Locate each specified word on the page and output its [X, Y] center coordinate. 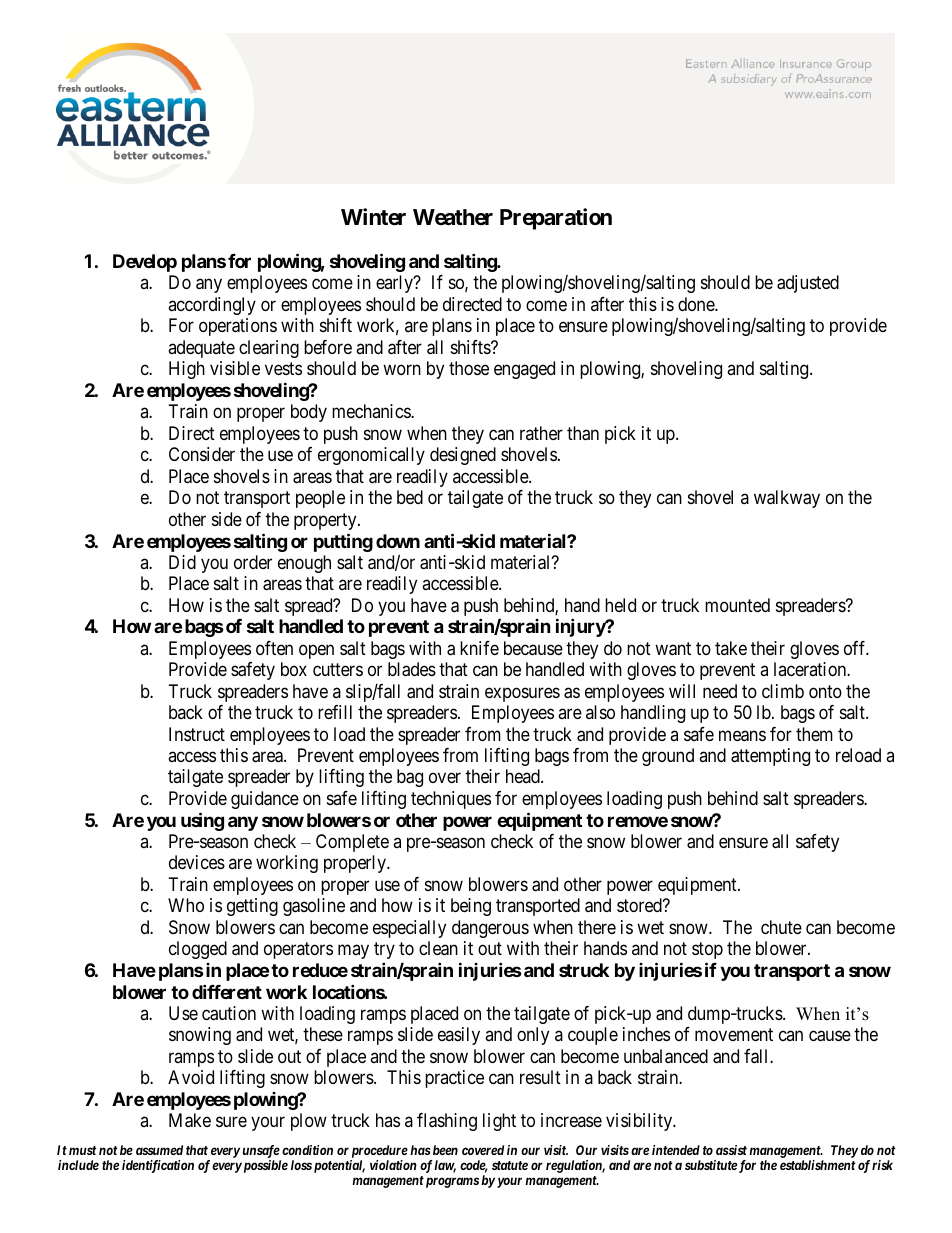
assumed [159, 1150]
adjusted [808, 284]
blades [412, 669]
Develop [145, 263]
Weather [453, 217]
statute [510, 1165]
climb [783, 691]
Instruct [197, 734]
